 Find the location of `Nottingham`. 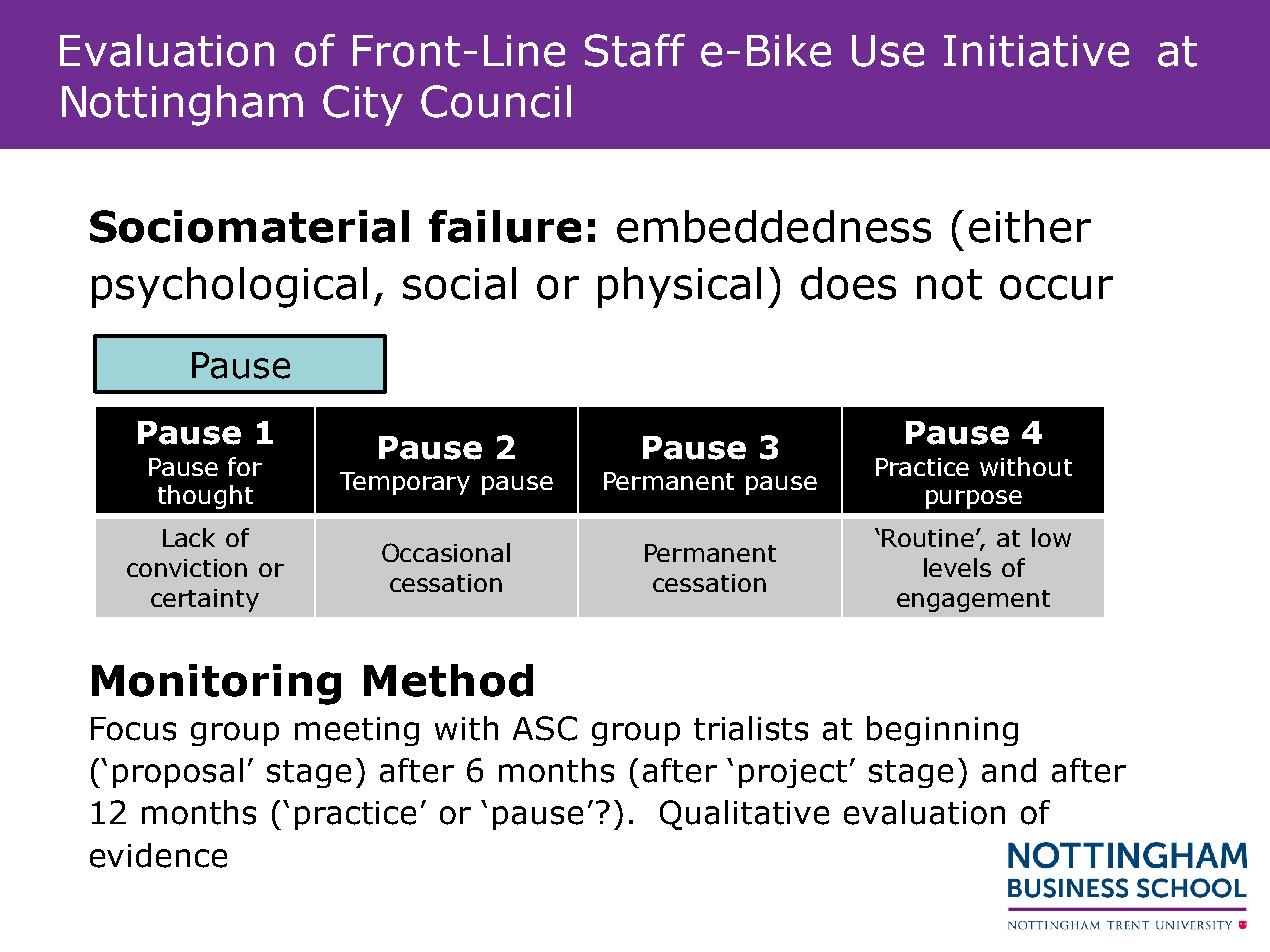

Nottingham is located at coordinates (182, 105).
